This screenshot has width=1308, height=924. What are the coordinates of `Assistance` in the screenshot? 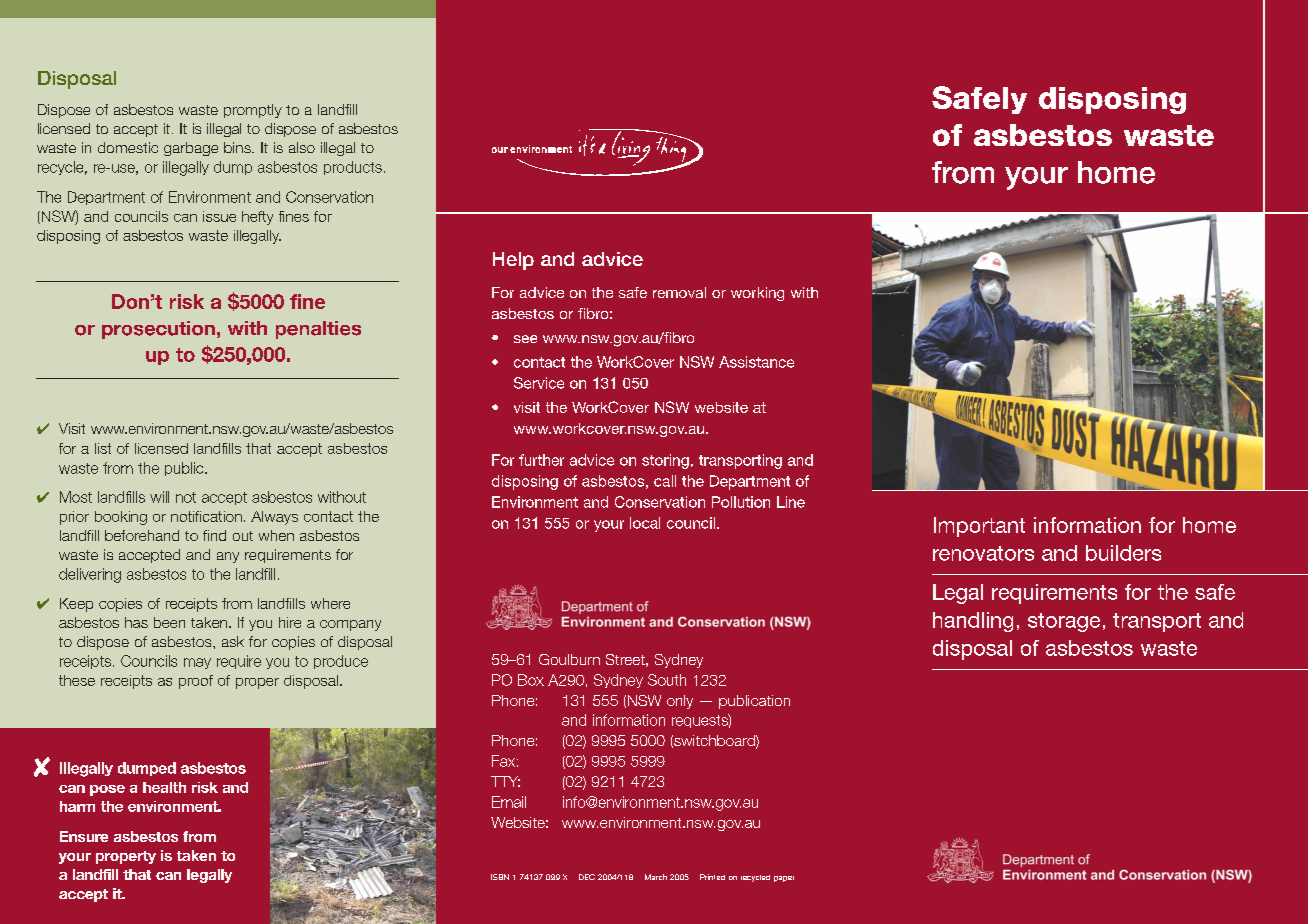 It's located at (756, 362).
